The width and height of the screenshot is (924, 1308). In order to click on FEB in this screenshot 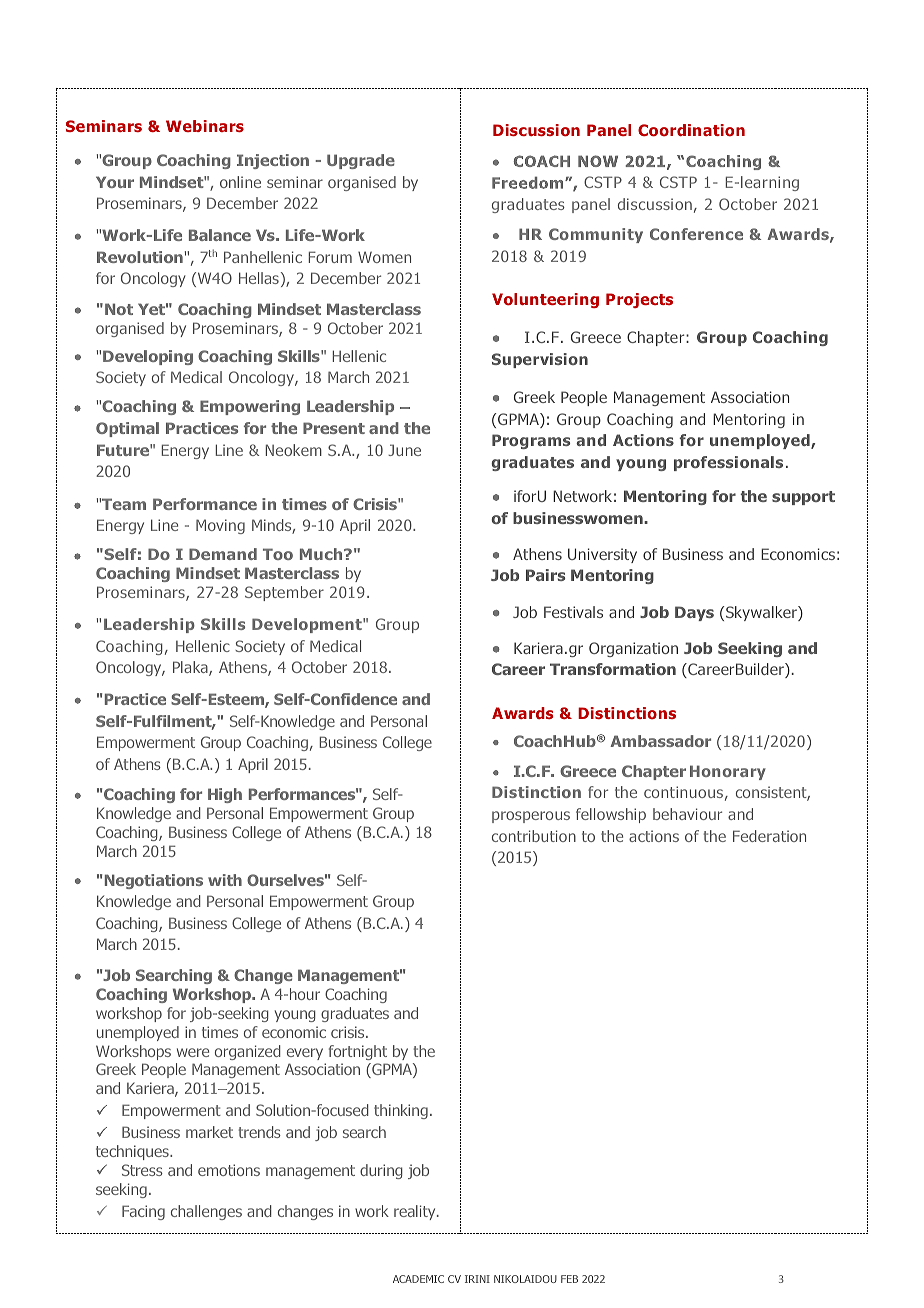, I will do `click(569, 1279)`.
